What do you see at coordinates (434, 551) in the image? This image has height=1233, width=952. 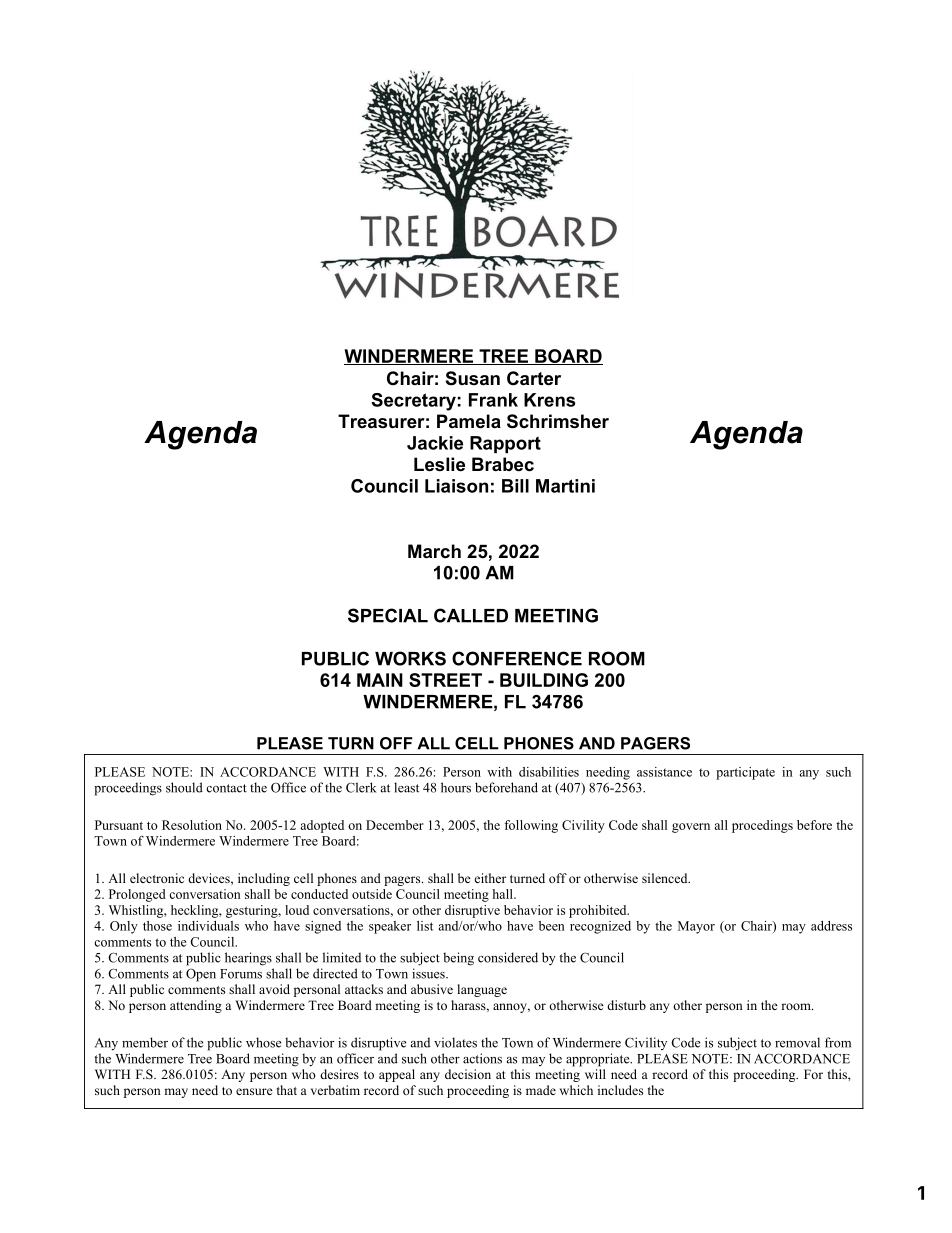 I see `March` at bounding box center [434, 551].
